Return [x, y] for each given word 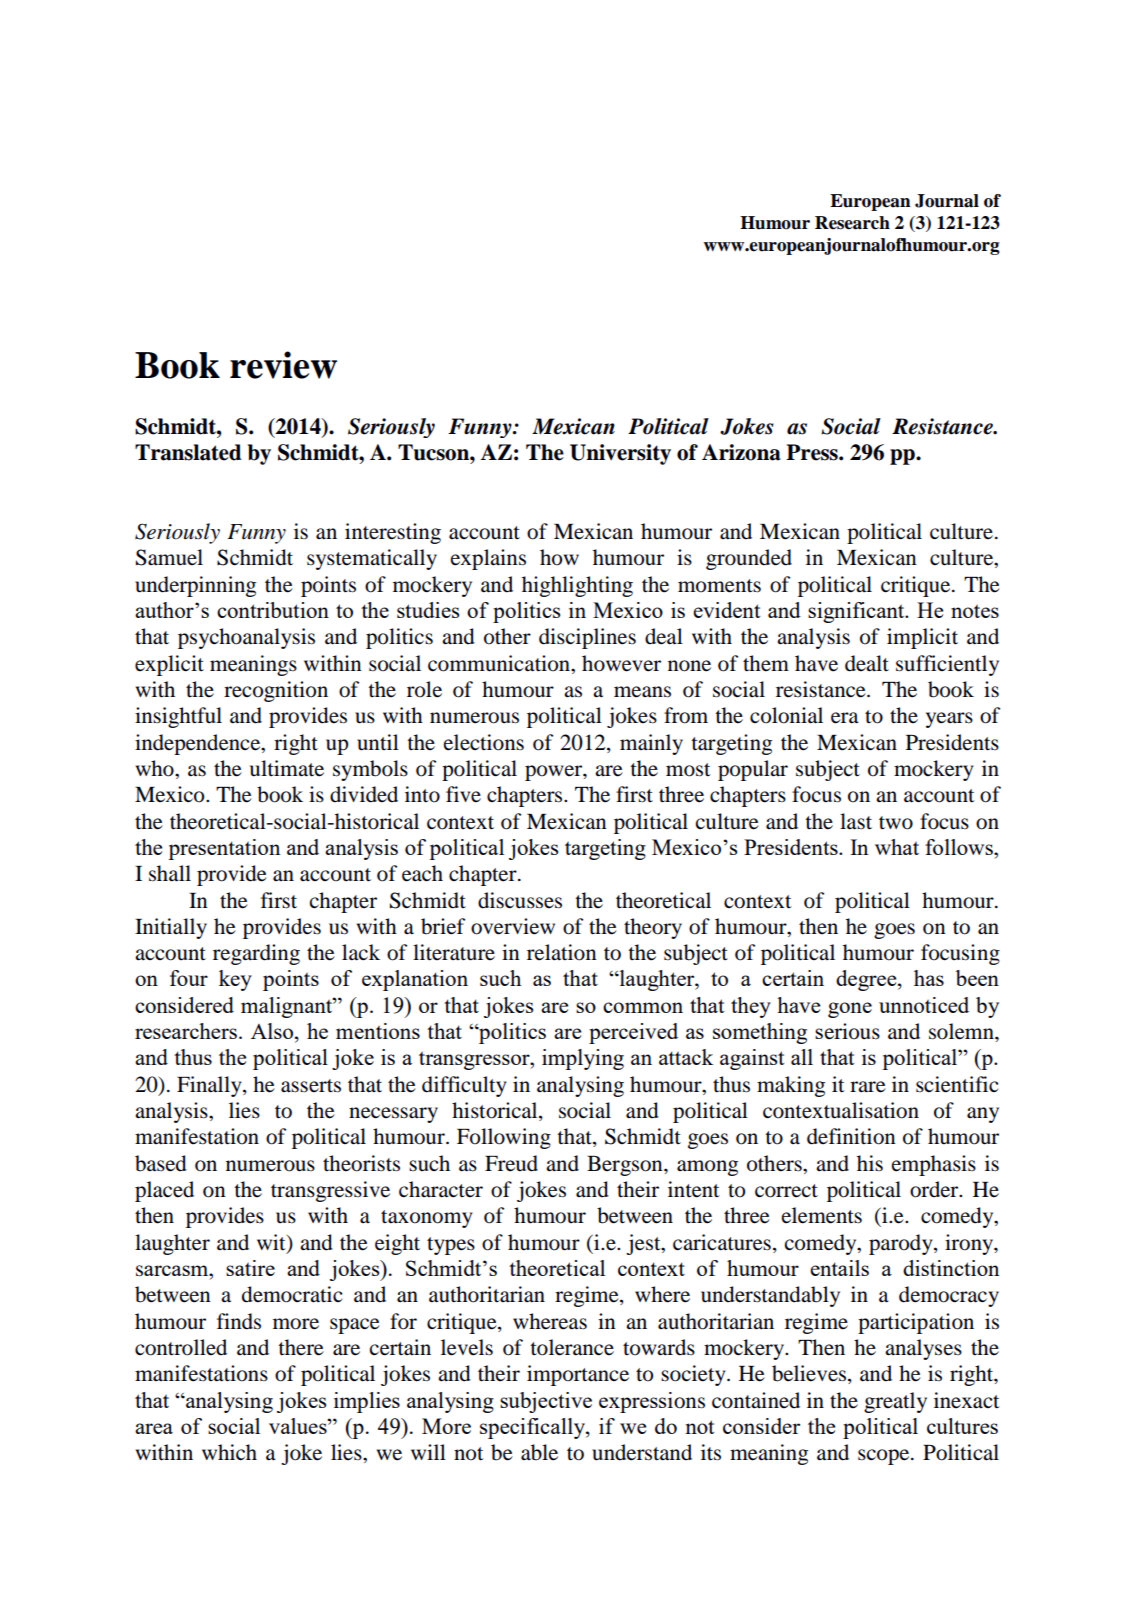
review [283, 365]
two [896, 823]
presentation [224, 849]
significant [857, 612]
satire [250, 1268]
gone [850, 1010]
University [620, 454]
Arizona [741, 452]
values [299, 1426]
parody [902, 1244]
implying [583, 1059]
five [463, 794]
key [235, 980]
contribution [273, 610]
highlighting [577, 586]
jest [644, 1244]
